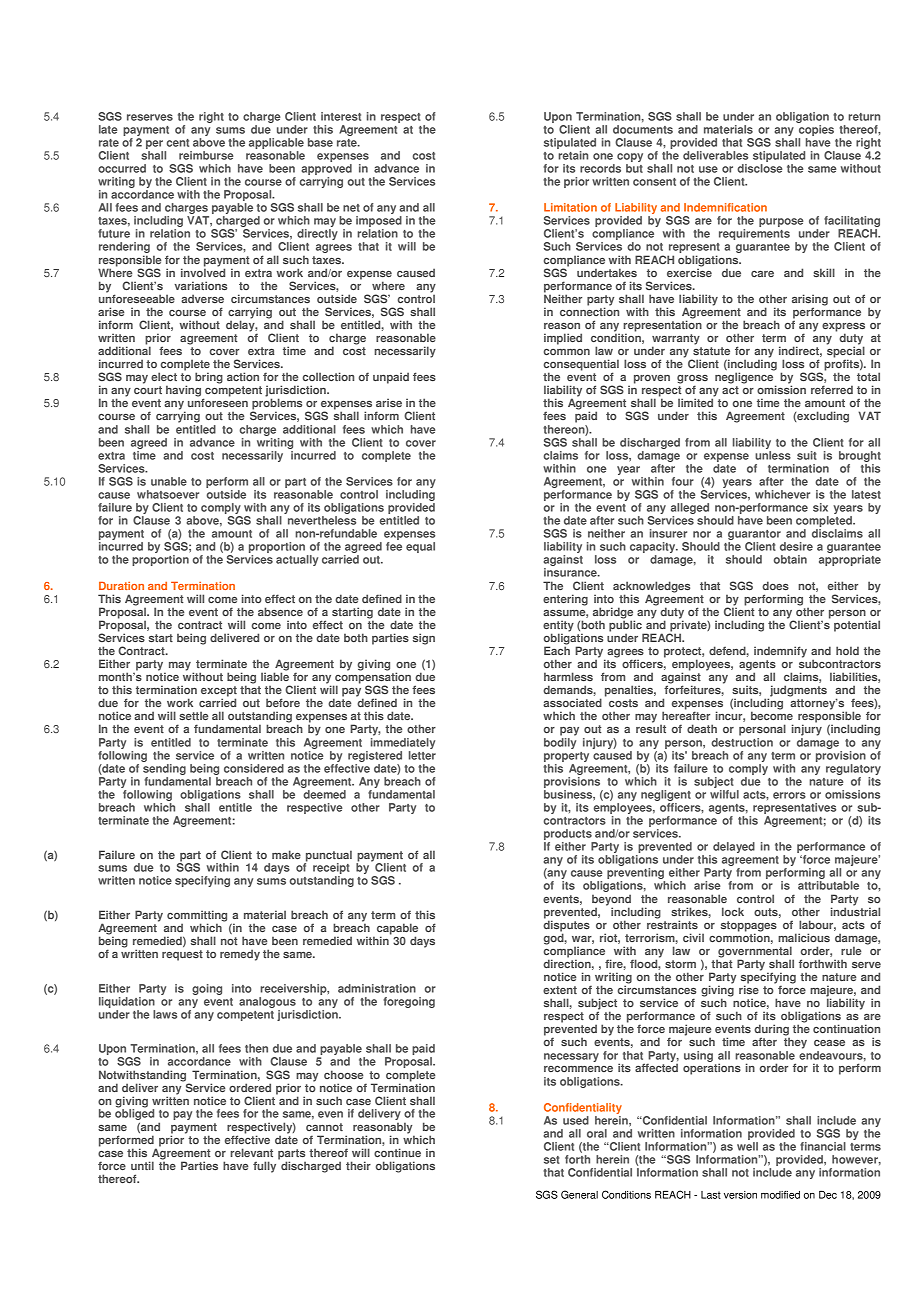 This screenshot has height=1308, width=924. I want to click on reimburse, so click(206, 155).
